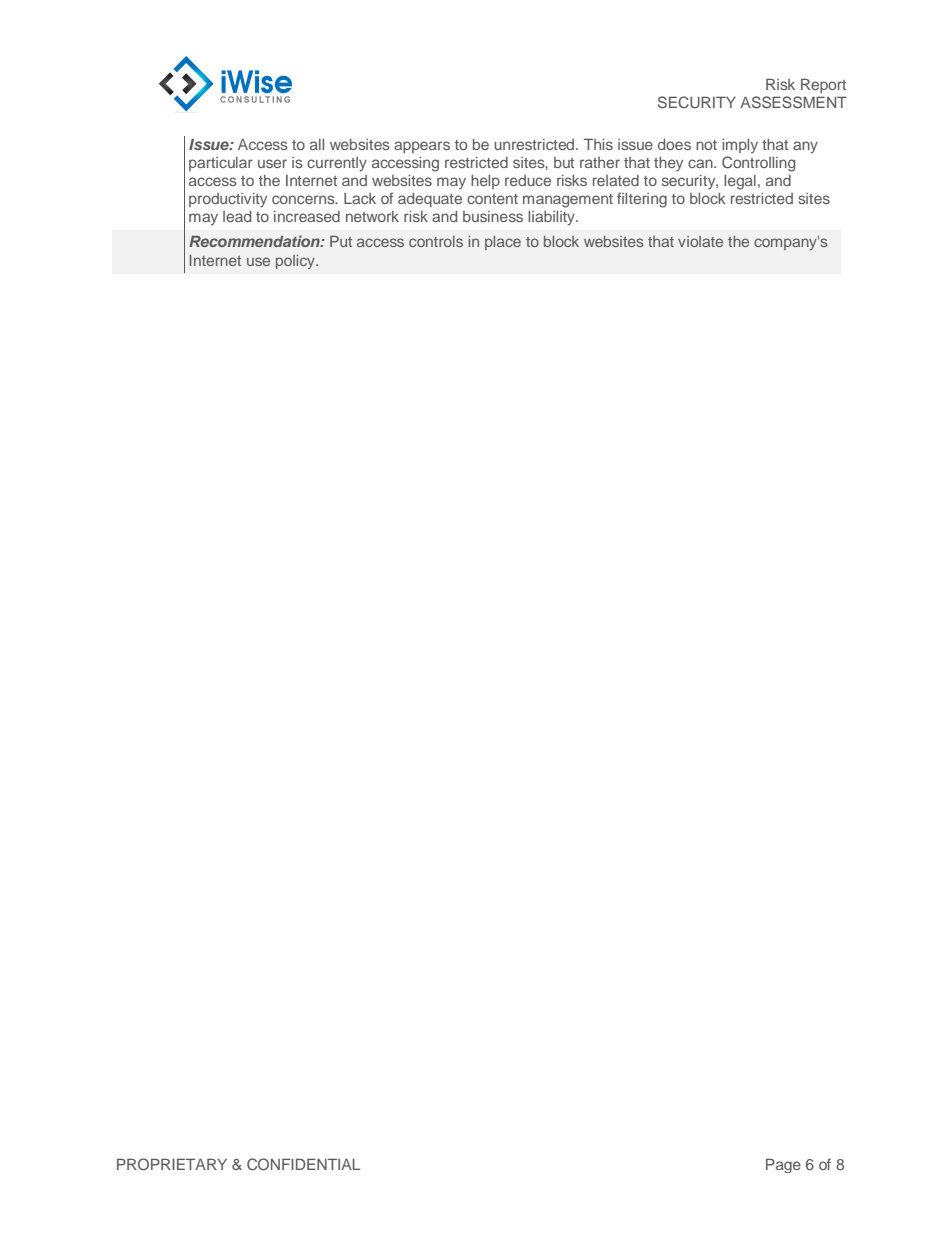  I want to click on violate, so click(700, 241).
